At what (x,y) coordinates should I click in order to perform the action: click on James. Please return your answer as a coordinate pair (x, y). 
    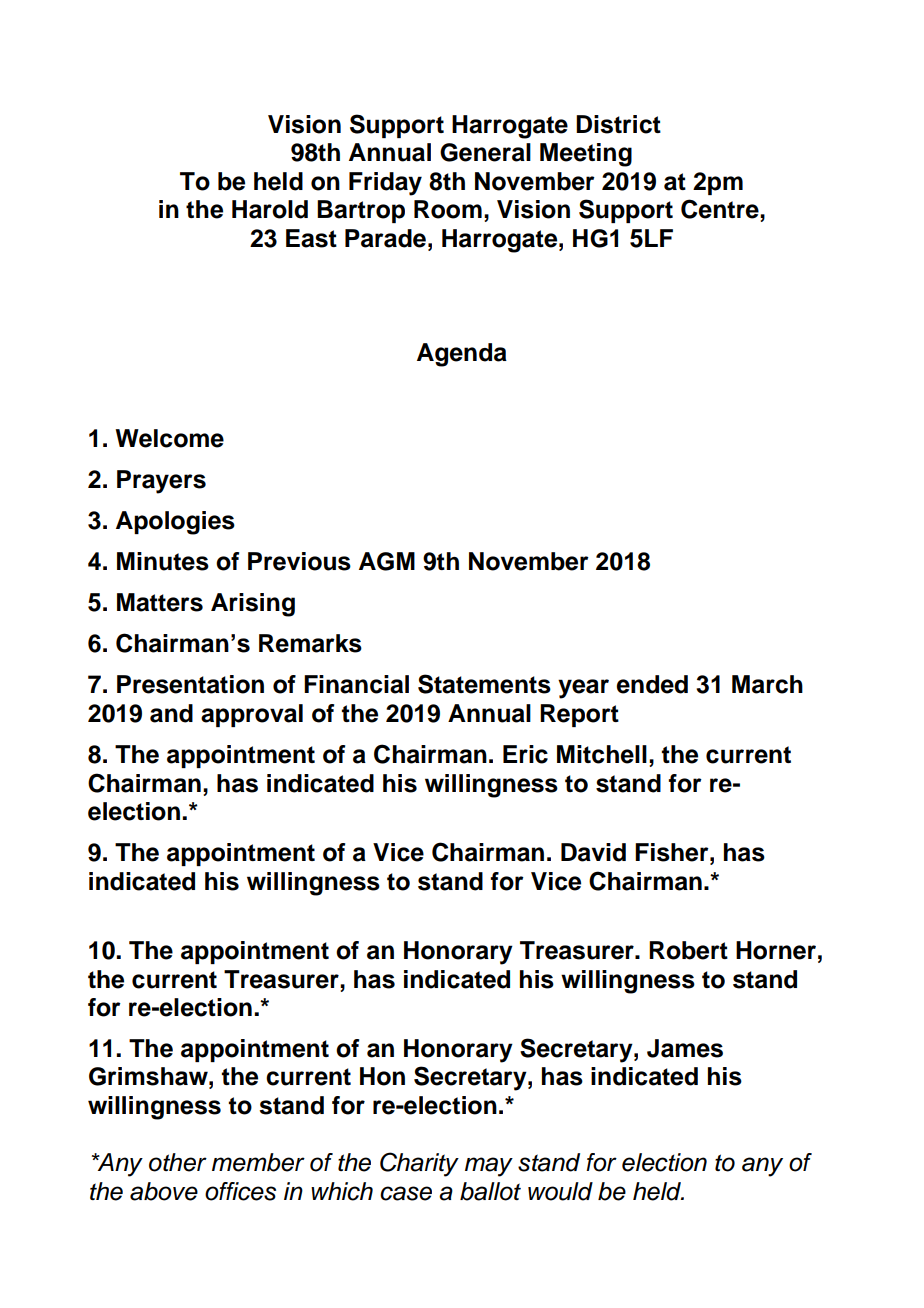
    Looking at the image, I should click on (685, 1048).
